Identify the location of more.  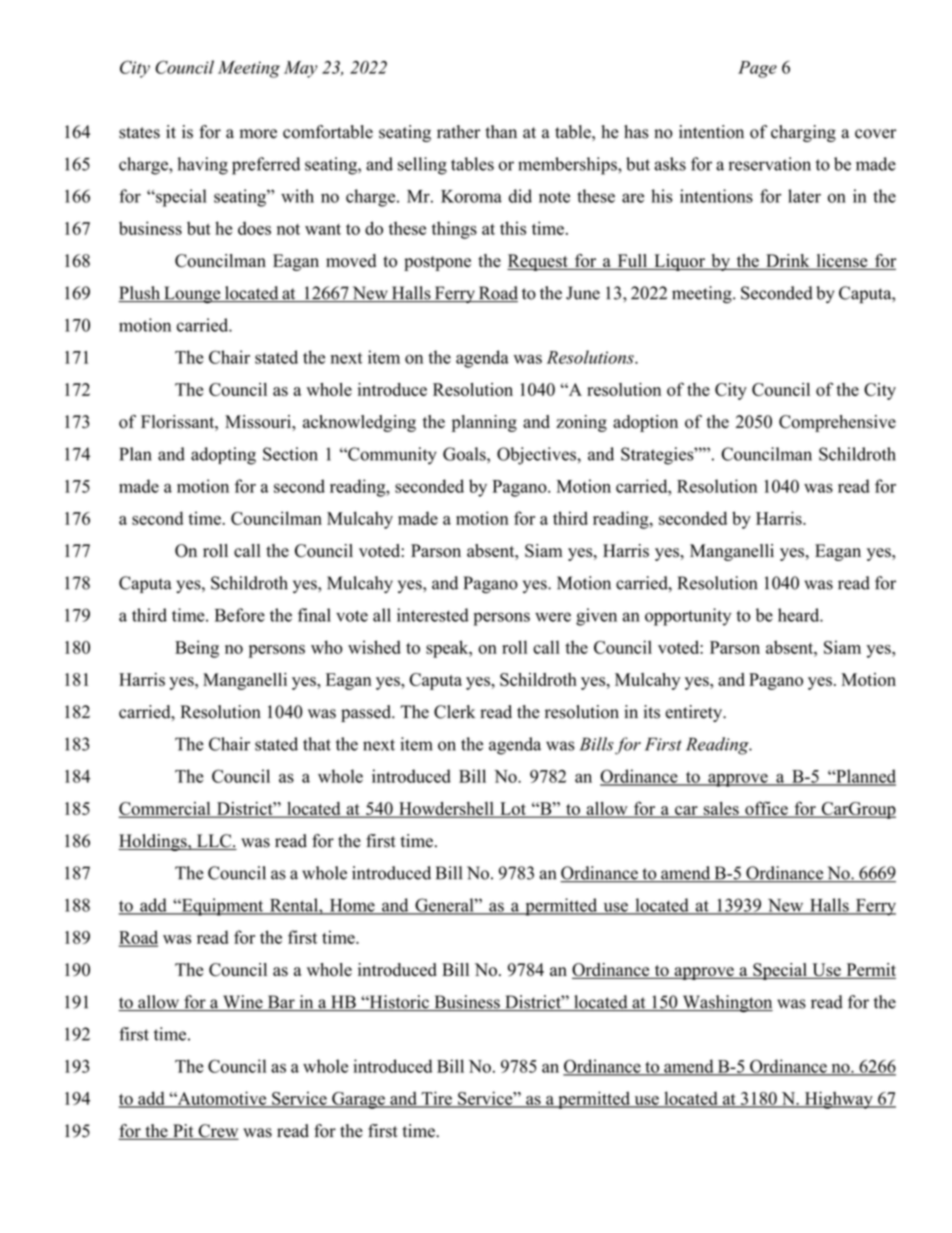
(258, 134).
